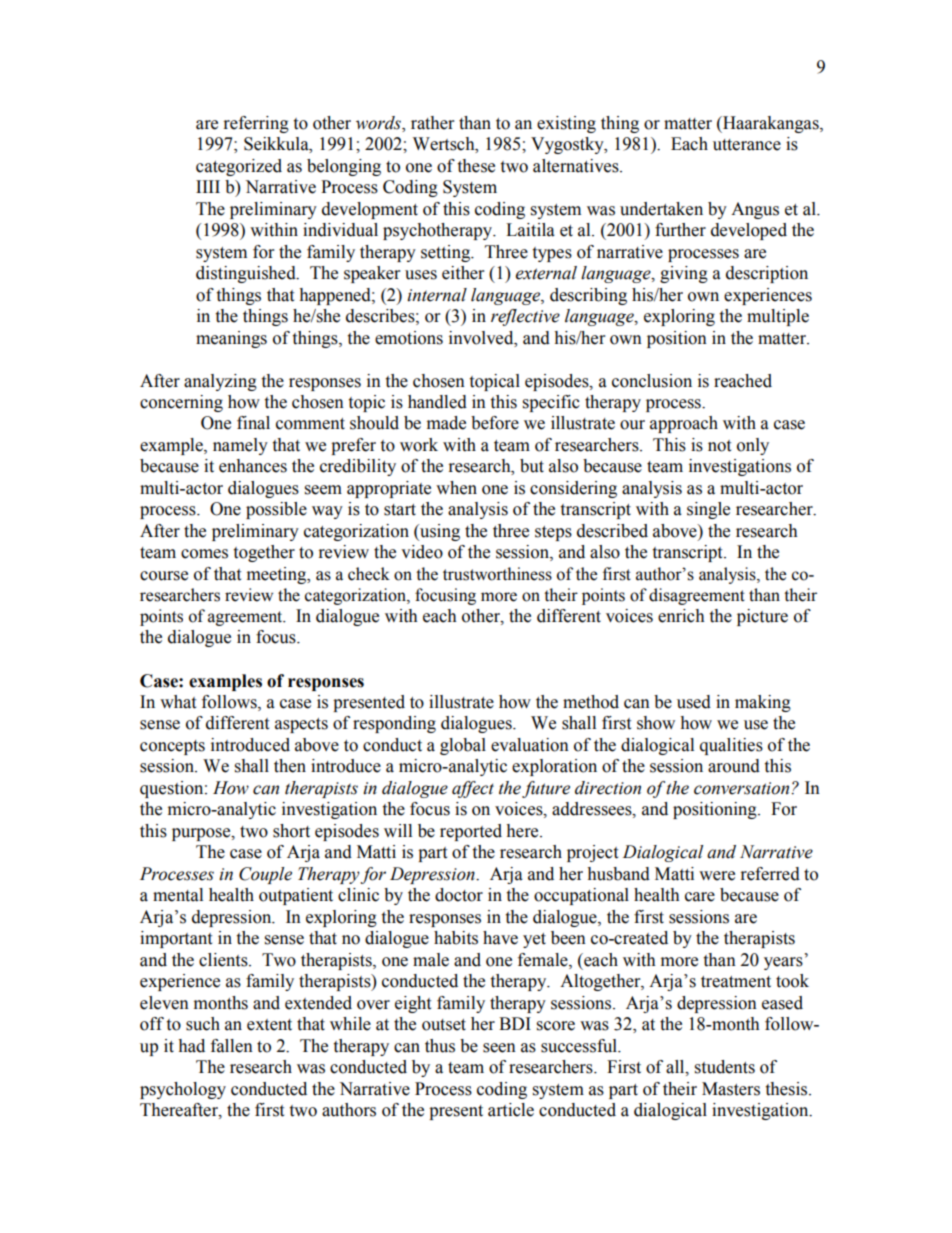  What do you see at coordinates (497, 574) in the screenshot?
I see `trustworthiness` at bounding box center [497, 574].
